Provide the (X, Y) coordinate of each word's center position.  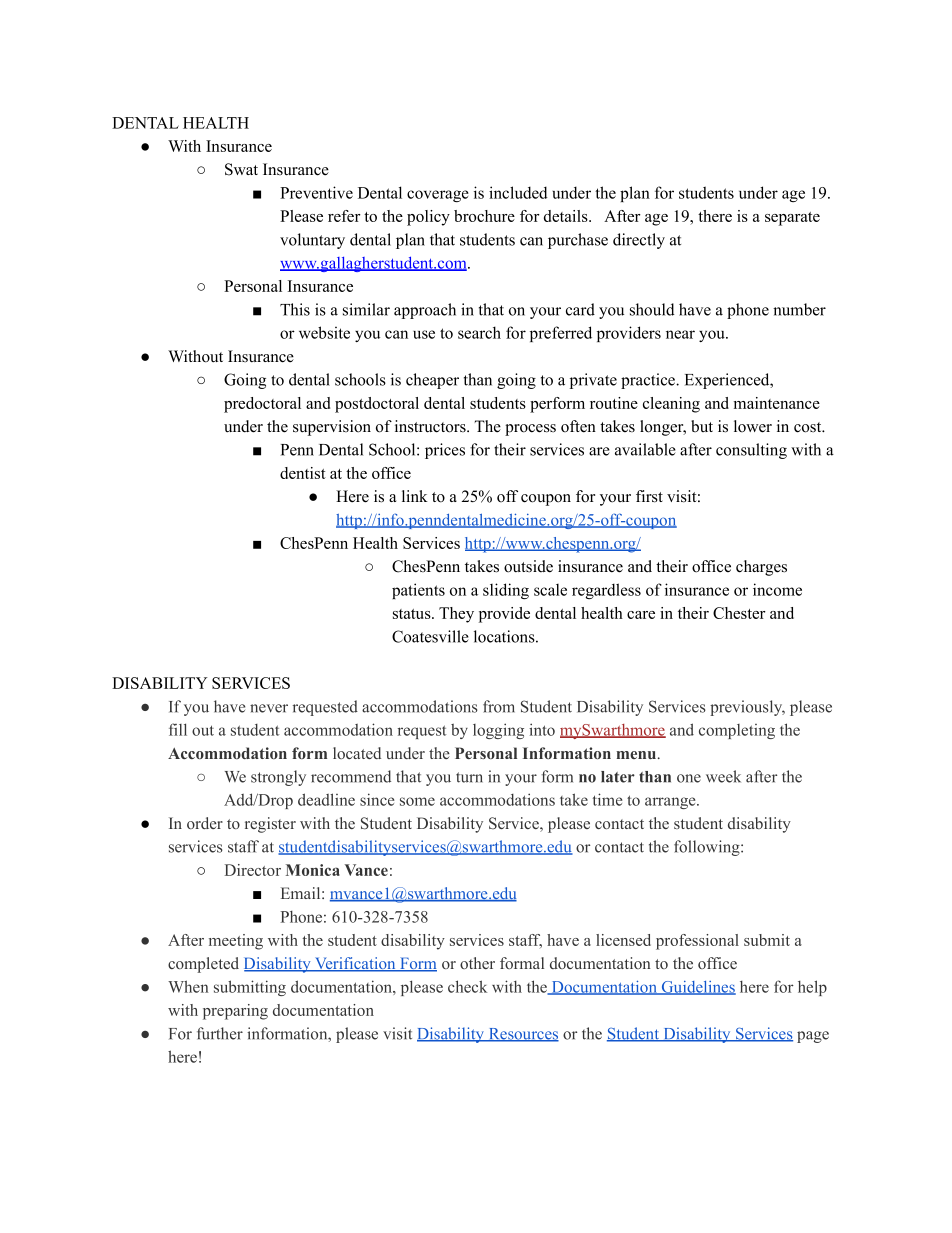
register (270, 825)
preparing (235, 1012)
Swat (241, 169)
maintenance (777, 403)
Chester (739, 613)
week (723, 776)
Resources (522, 1035)
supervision (332, 428)
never (269, 708)
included (518, 192)
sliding (506, 591)
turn (469, 777)
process (530, 430)
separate (792, 219)
